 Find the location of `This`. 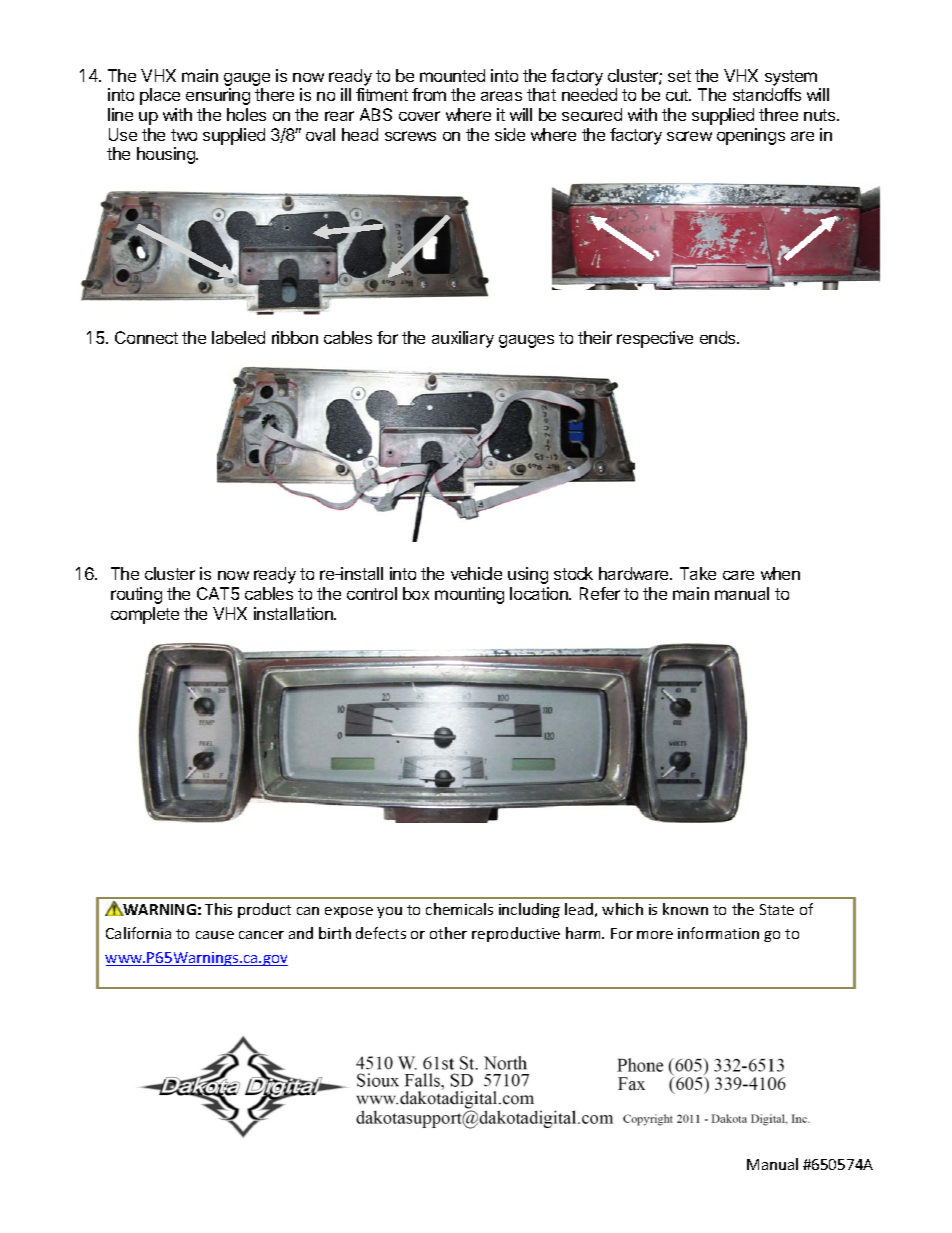

This is located at coordinates (218, 909).
